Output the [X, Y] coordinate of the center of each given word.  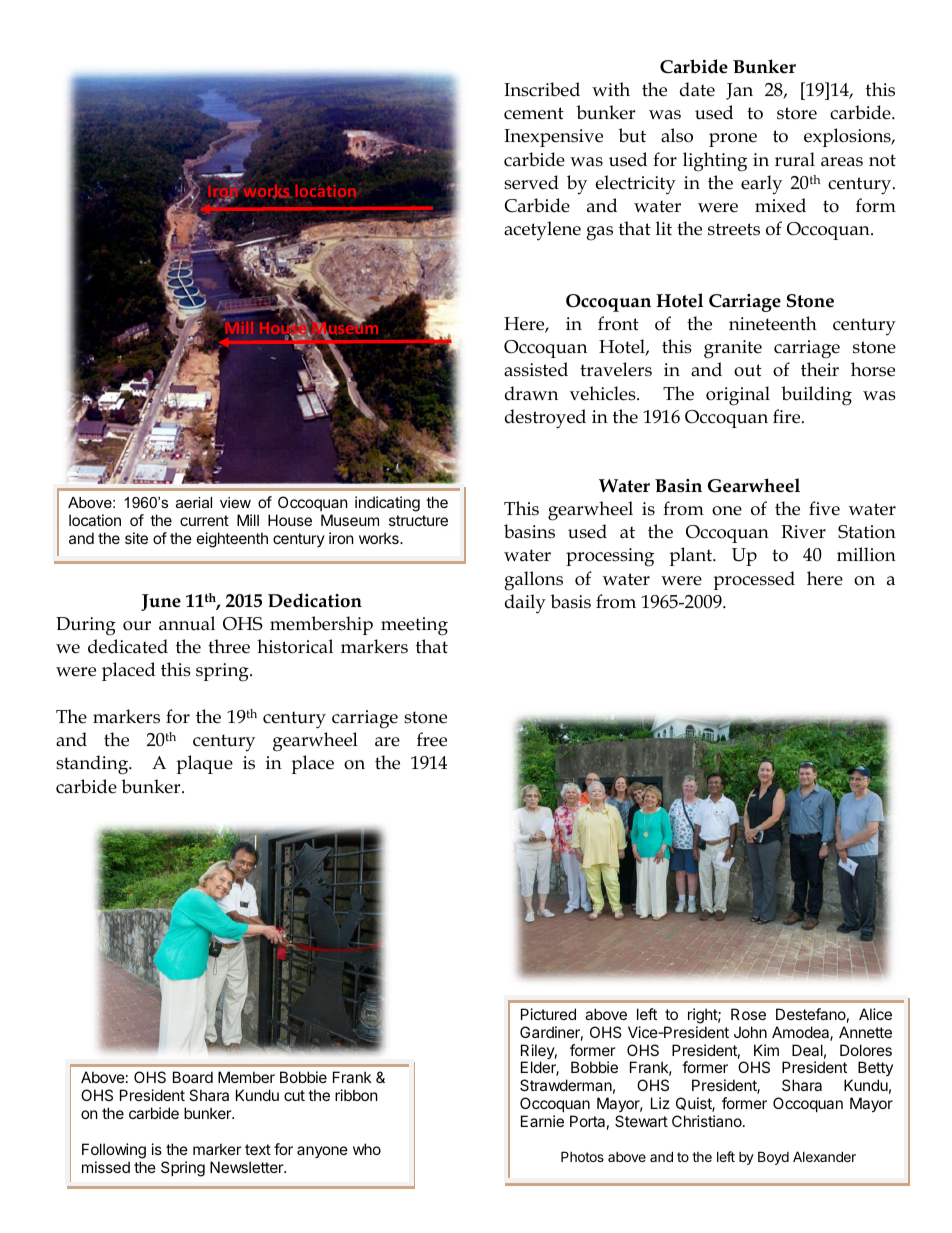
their [820, 369]
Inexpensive [553, 138]
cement [534, 113]
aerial [194, 502]
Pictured [548, 1014]
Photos [582, 1156]
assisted [536, 369]
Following [114, 1151]
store [797, 113]
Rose [748, 1014]
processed [754, 580]
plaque [204, 764]
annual [187, 623]
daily [525, 604]
